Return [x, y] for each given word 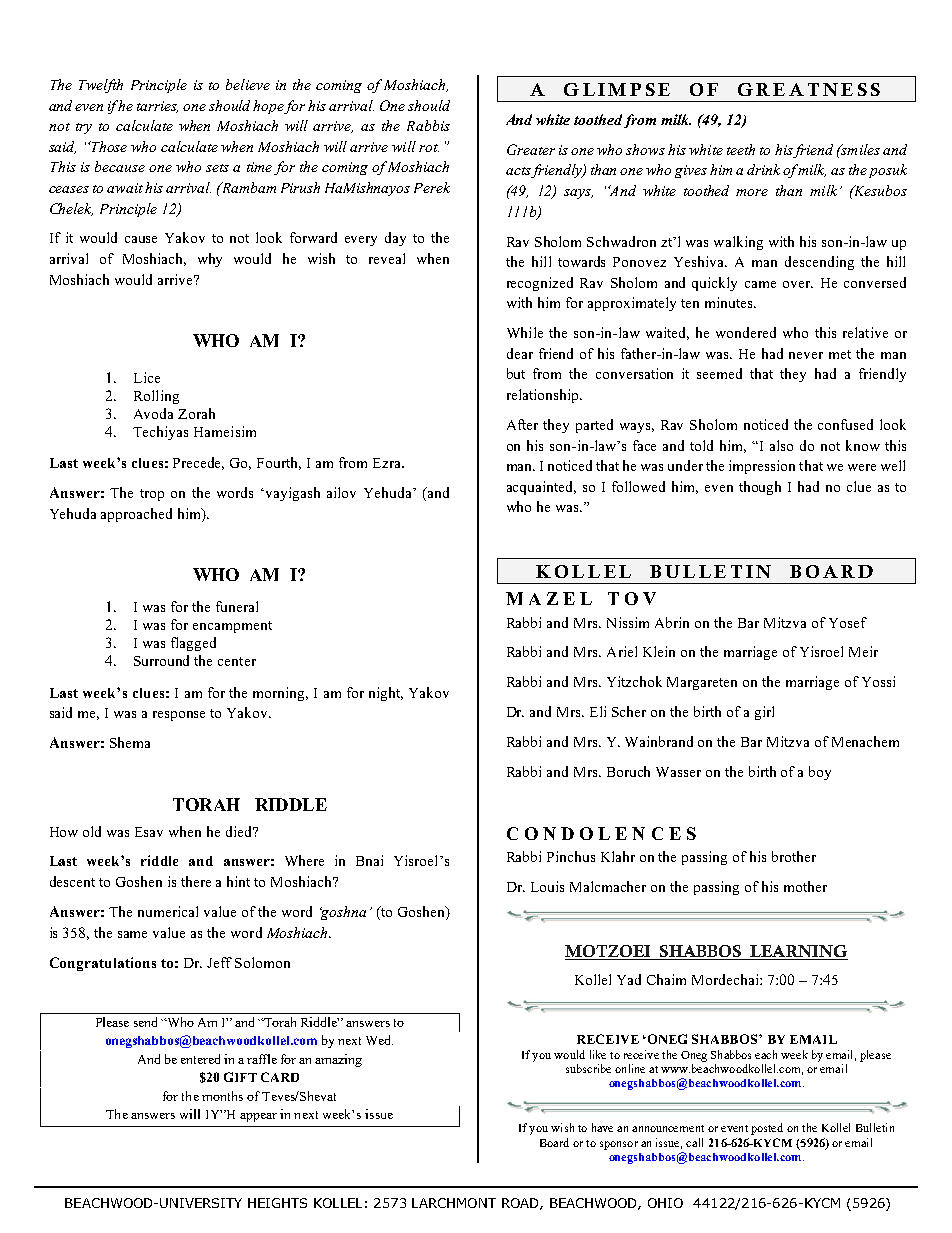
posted [767, 1129]
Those [108, 146]
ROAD [521, 1204]
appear [258, 1117]
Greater [531, 149]
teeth [741, 149]
